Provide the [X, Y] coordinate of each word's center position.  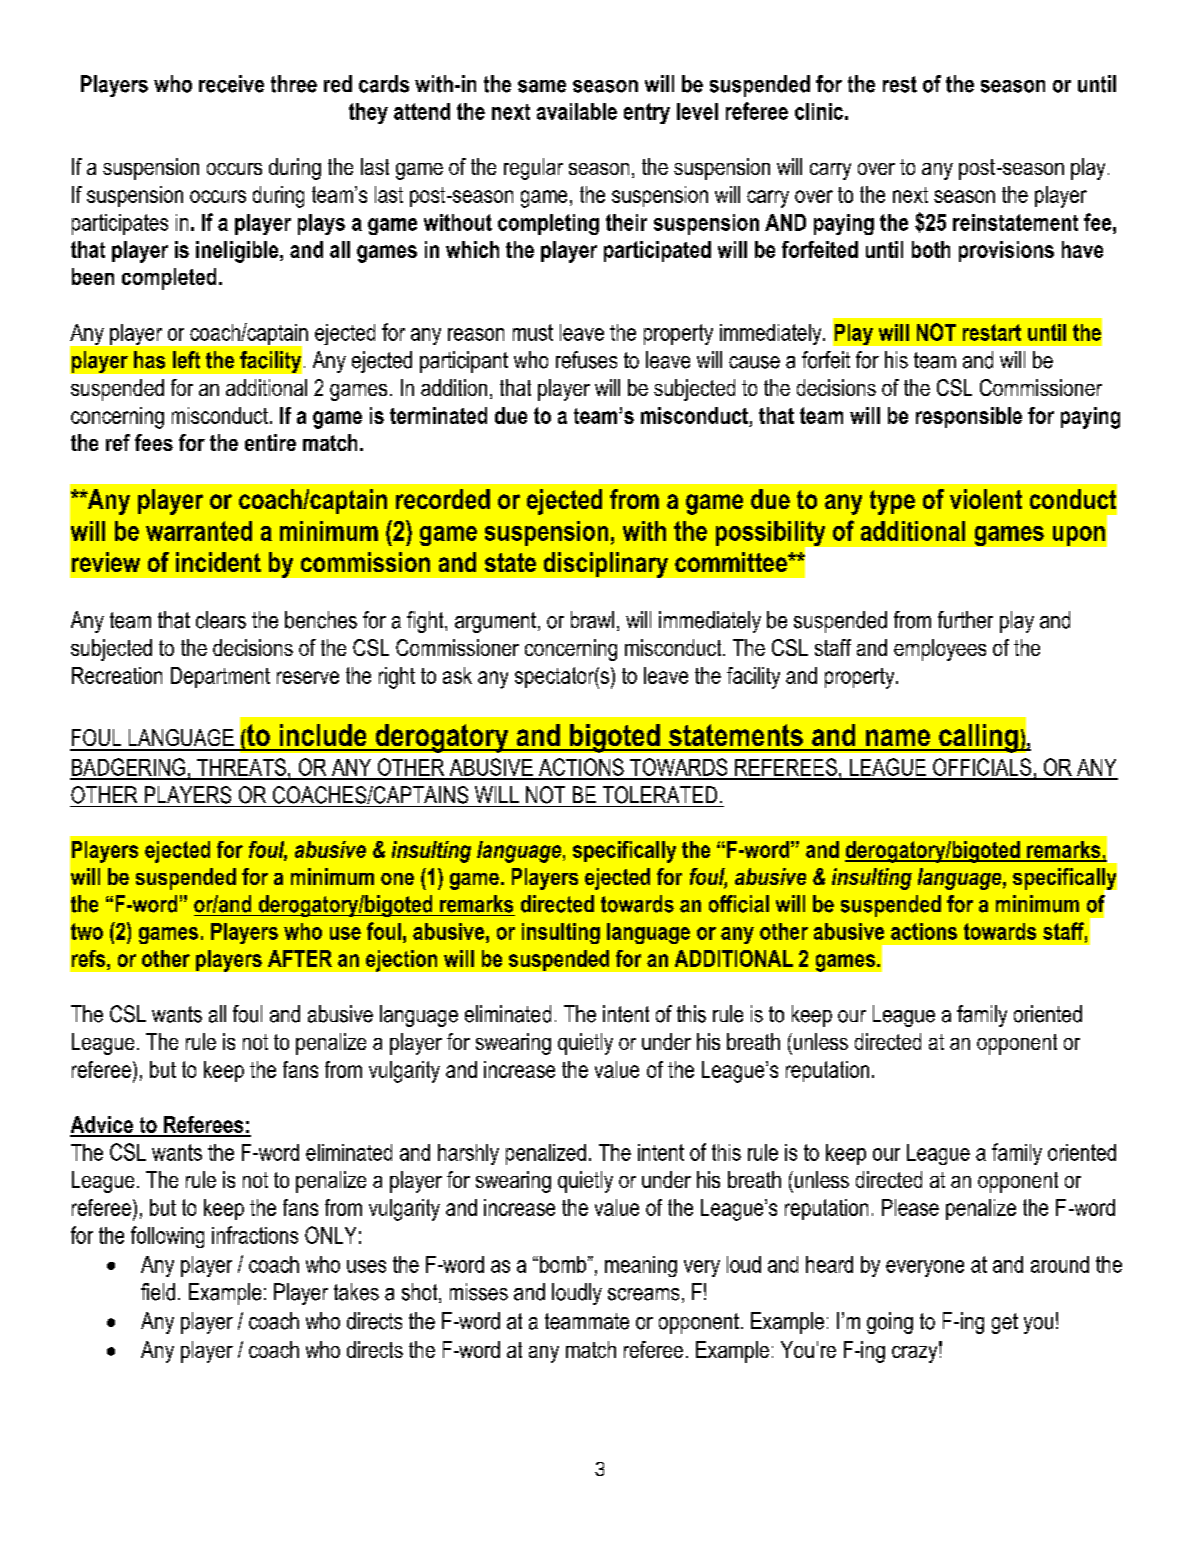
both [931, 249]
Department [220, 677]
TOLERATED [660, 795]
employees [940, 650]
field [158, 1292]
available [577, 111]
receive [231, 84]
